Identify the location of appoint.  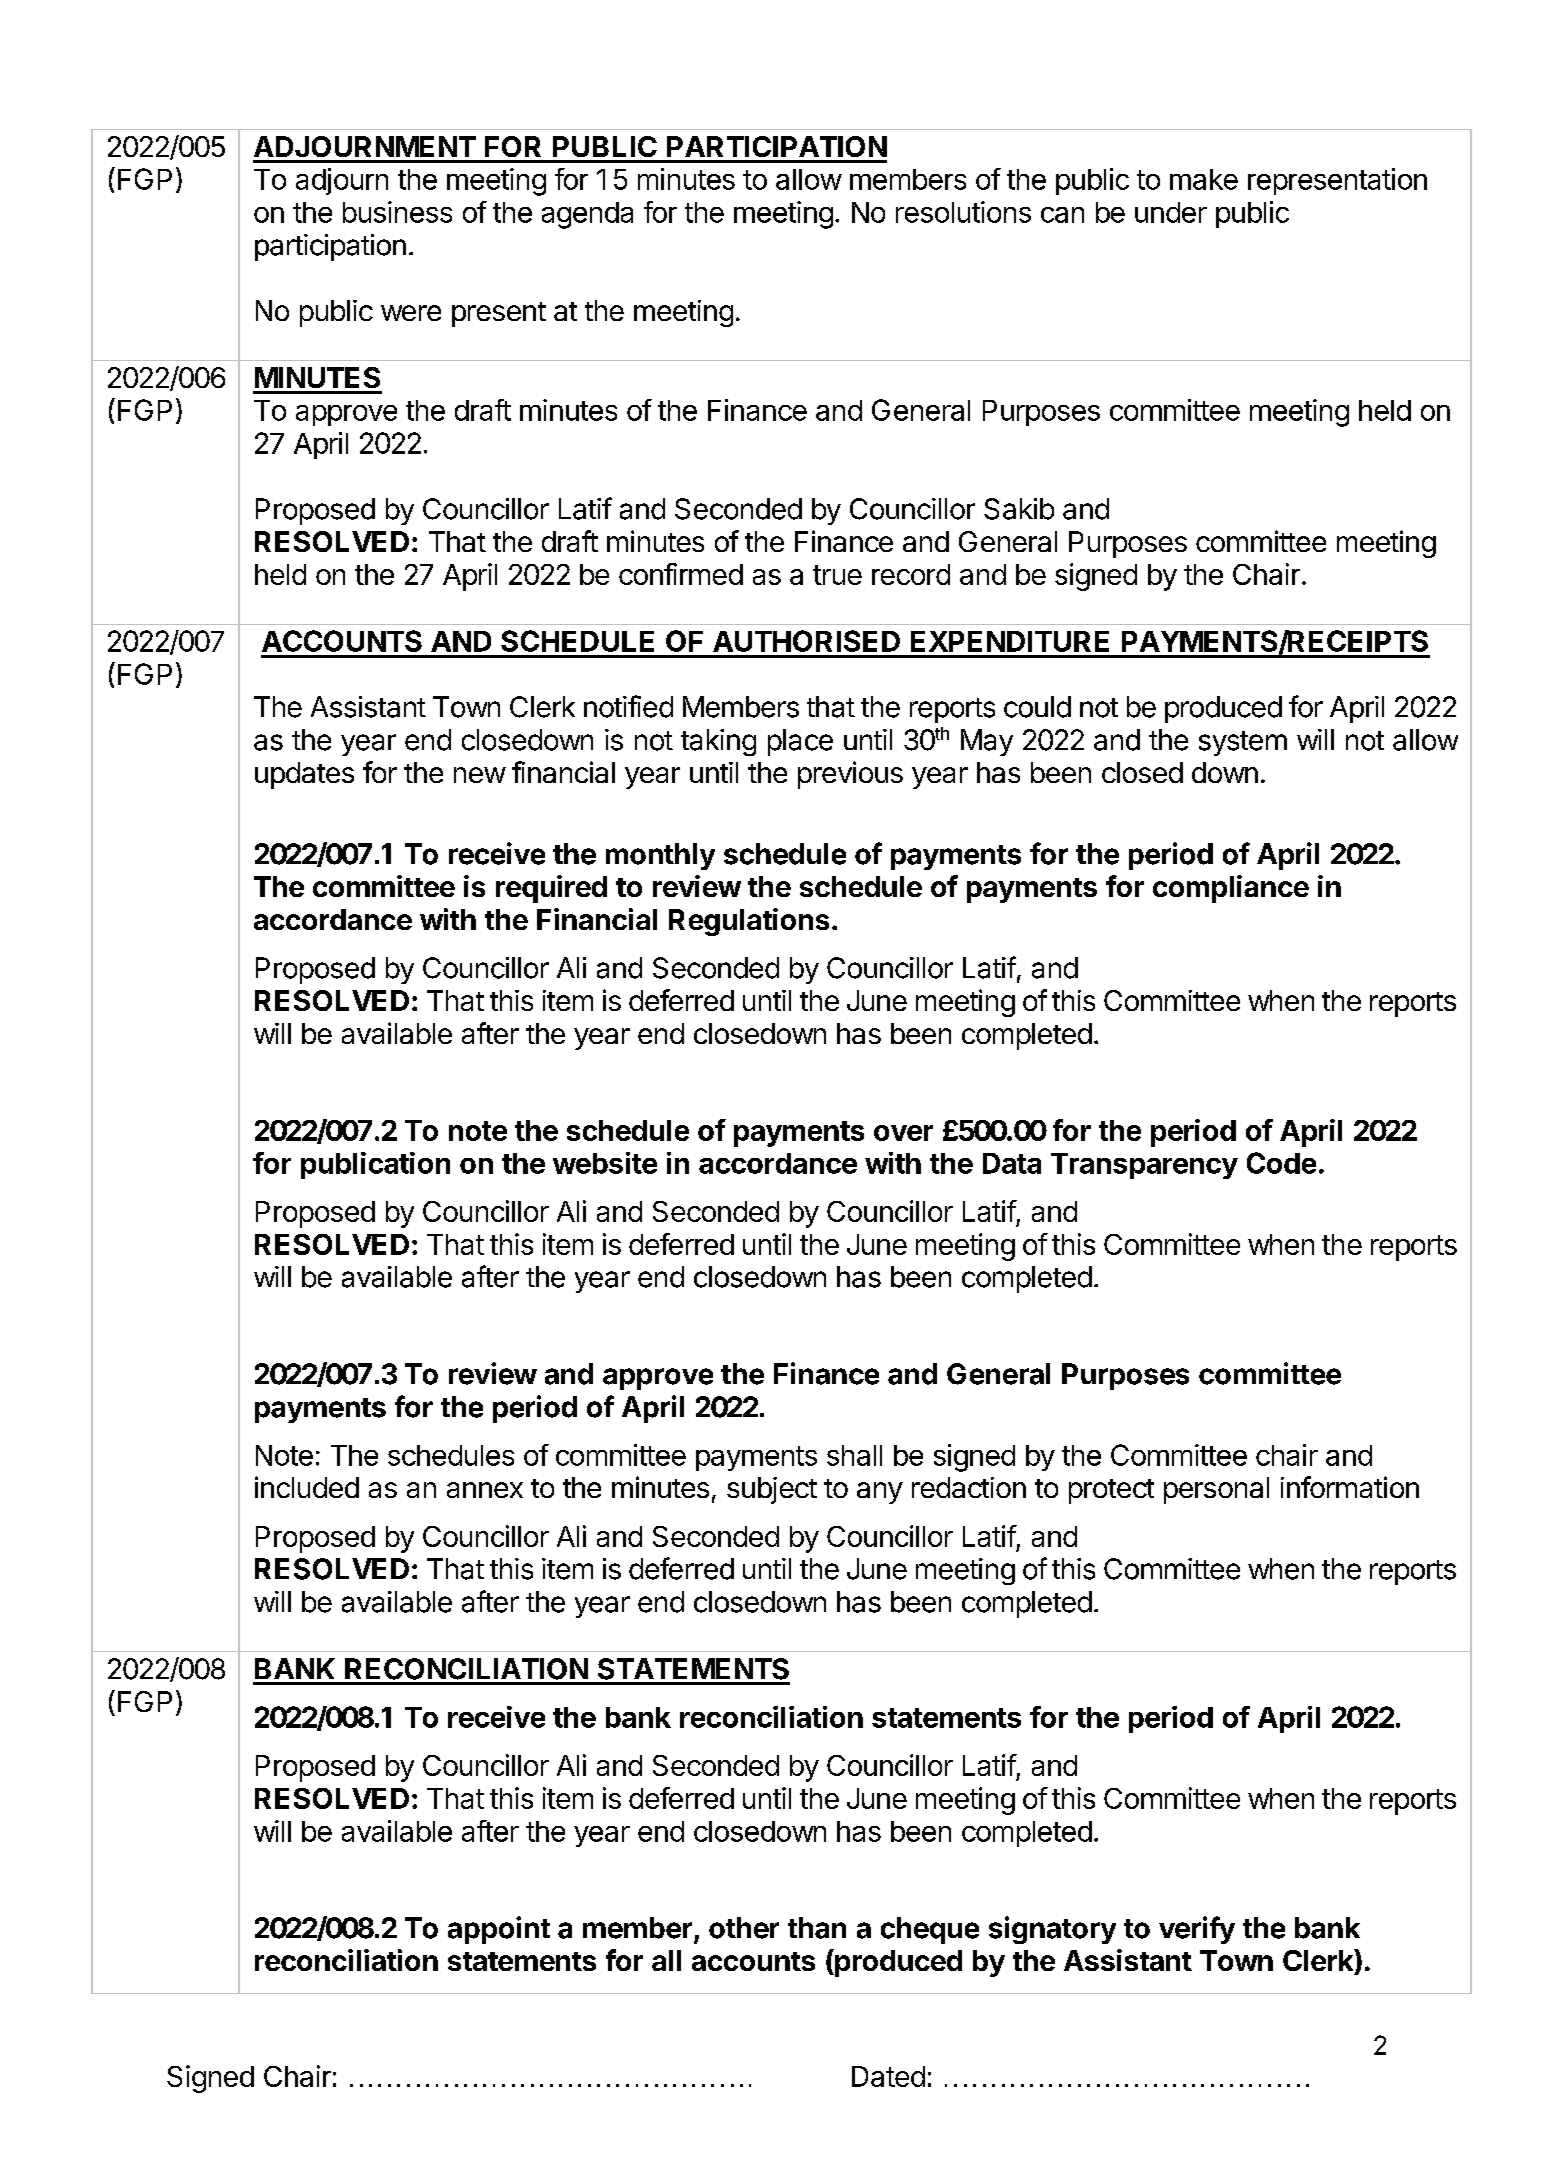
(499, 1930).
